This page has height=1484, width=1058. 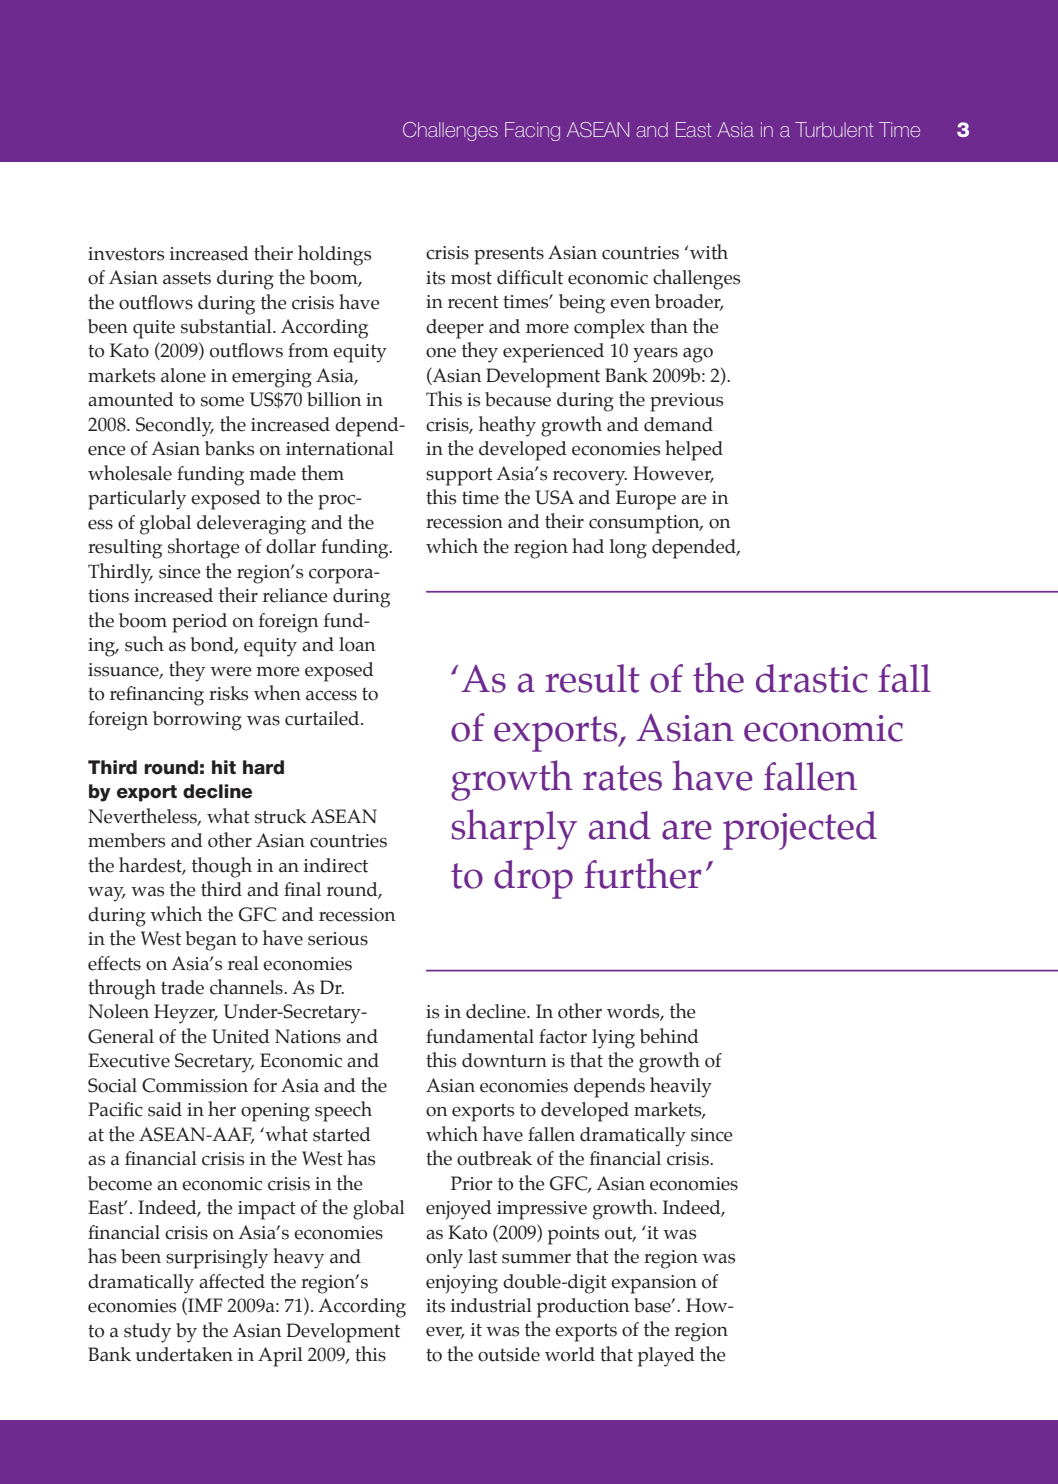 I want to click on Facing, so click(x=532, y=131).
